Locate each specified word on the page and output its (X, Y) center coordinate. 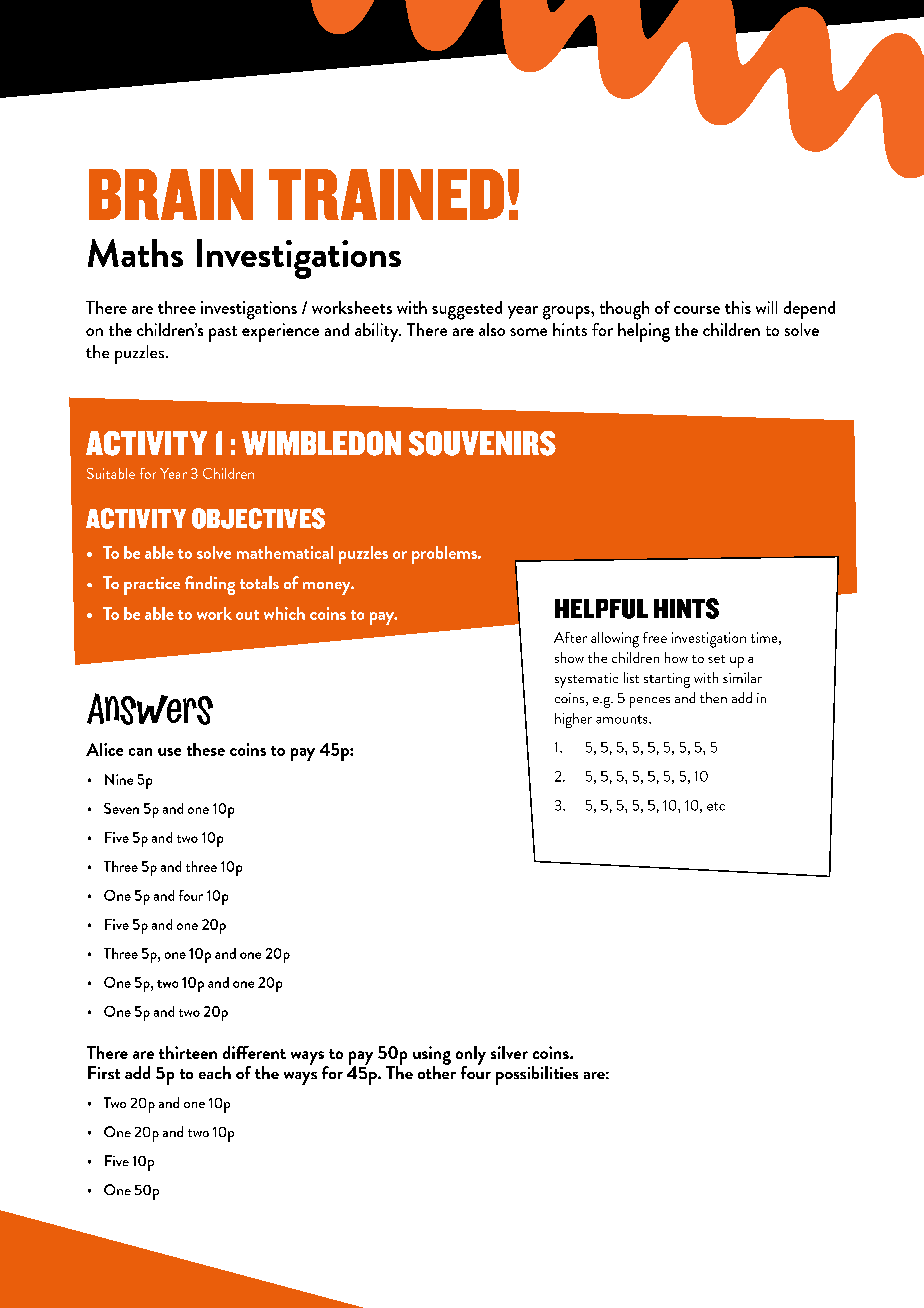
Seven (121, 808)
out (247, 615)
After (570, 637)
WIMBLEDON (321, 443)
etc (716, 806)
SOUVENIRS (482, 443)
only (471, 1056)
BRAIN (171, 194)
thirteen (188, 1052)
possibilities (537, 1075)
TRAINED (386, 194)
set (716, 659)
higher (573, 720)
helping (644, 332)
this (738, 307)
